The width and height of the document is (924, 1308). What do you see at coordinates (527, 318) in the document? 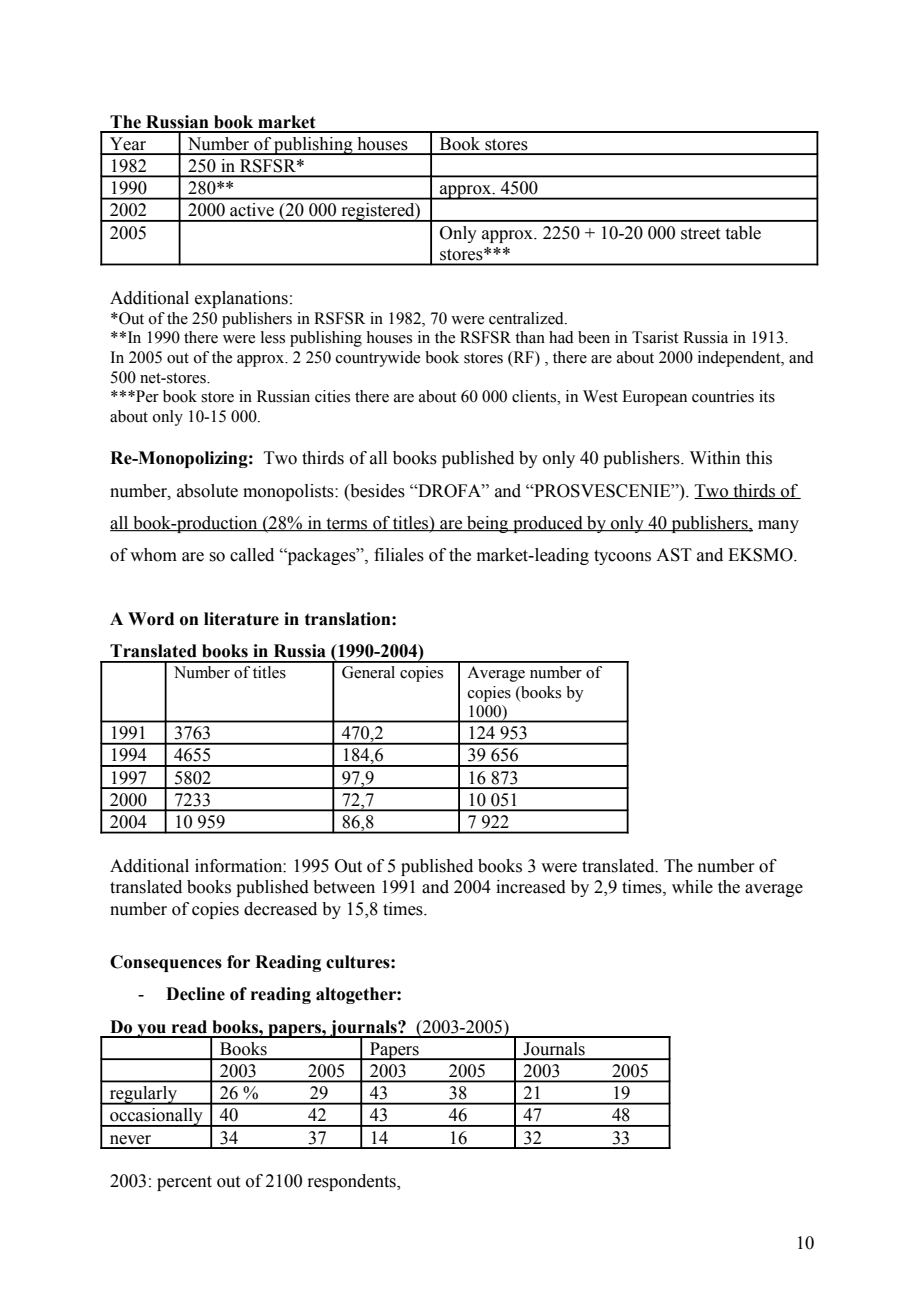
I see `centralized` at bounding box center [527, 318].
